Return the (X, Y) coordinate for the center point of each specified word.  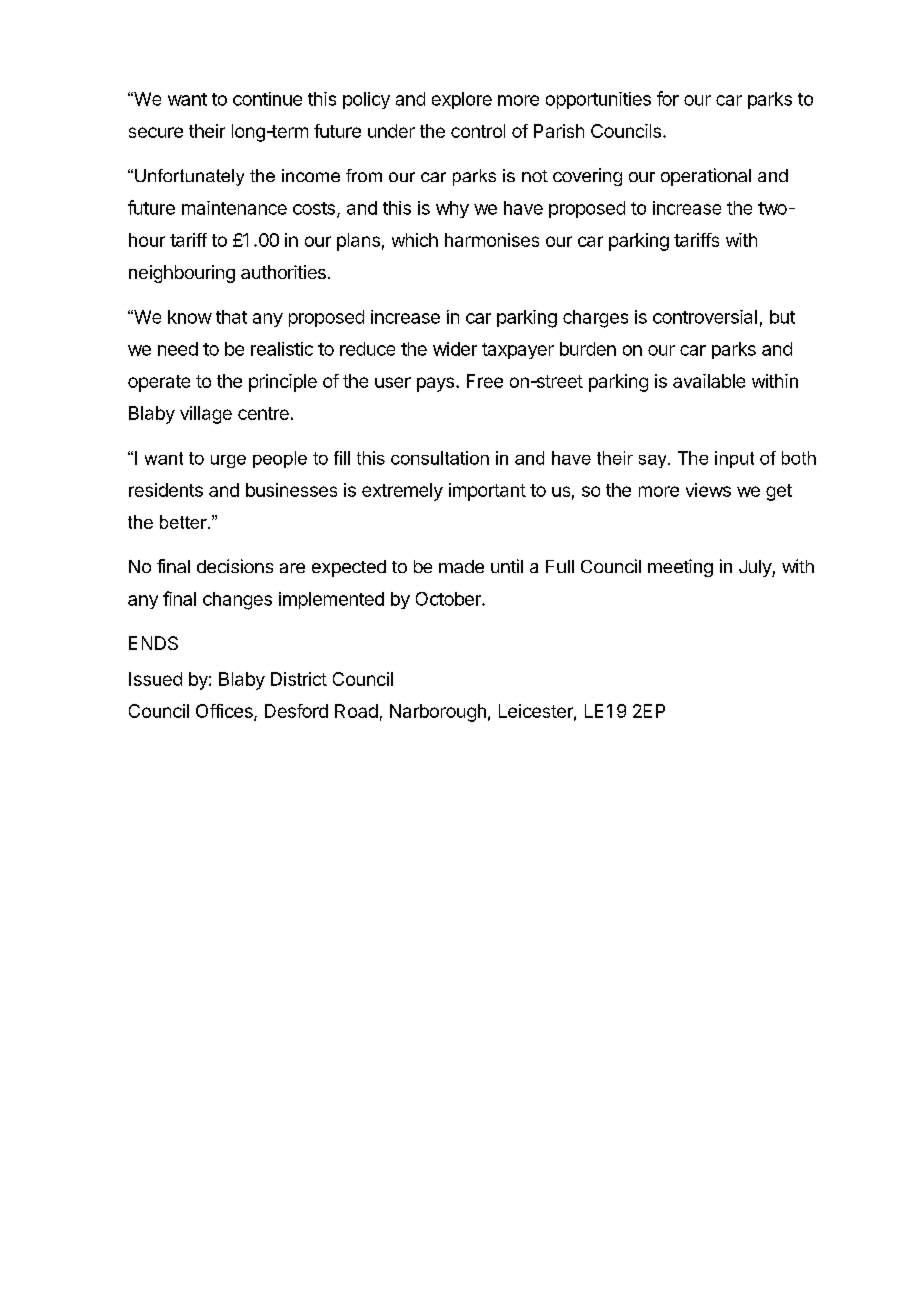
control (478, 131)
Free (485, 381)
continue (267, 99)
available (709, 381)
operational (706, 177)
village (206, 415)
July (756, 568)
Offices (225, 712)
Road (356, 711)
